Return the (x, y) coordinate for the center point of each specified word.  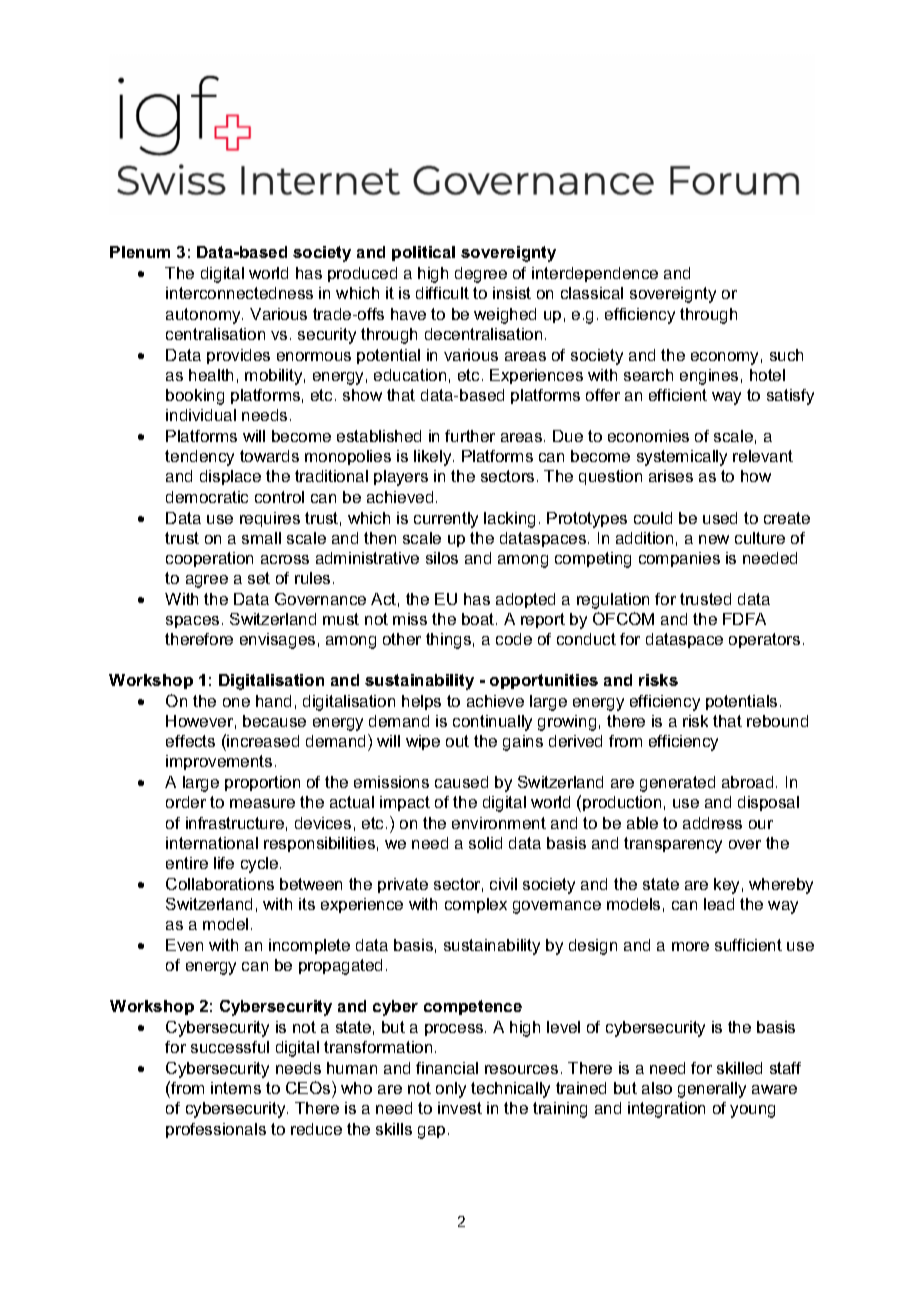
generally (712, 1090)
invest (460, 1108)
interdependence (595, 274)
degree (481, 275)
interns (236, 1088)
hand (273, 701)
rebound (777, 721)
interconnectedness (239, 293)
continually (492, 723)
